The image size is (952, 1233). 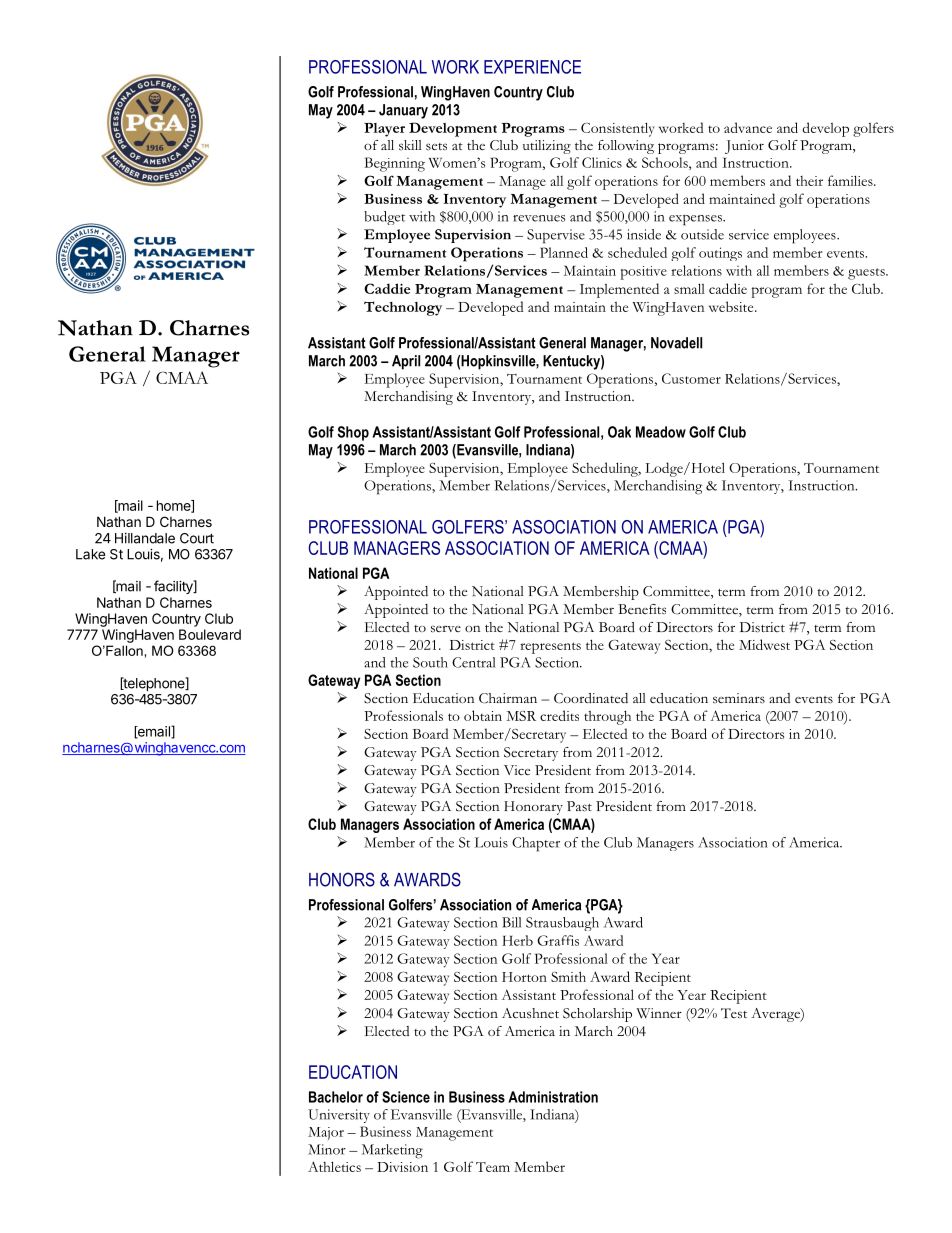 I want to click on April, so click(x=406, y=362).
